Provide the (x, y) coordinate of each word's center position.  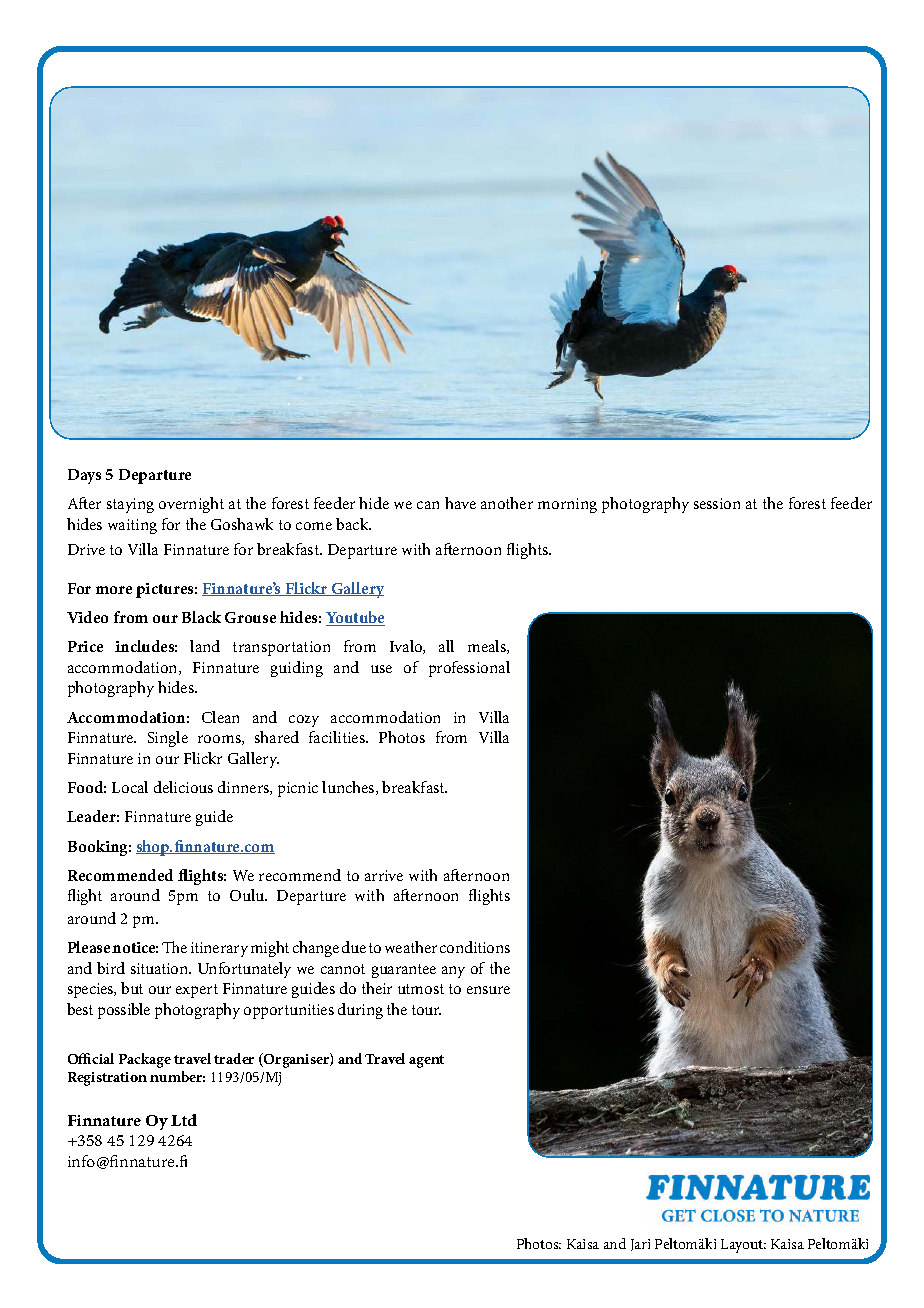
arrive (384, 875)
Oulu (248, 895)
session (717, 503)
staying (130, 505)
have (460, 503)
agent (426, 1061)
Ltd (184, 1120)
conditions (475, 947)
